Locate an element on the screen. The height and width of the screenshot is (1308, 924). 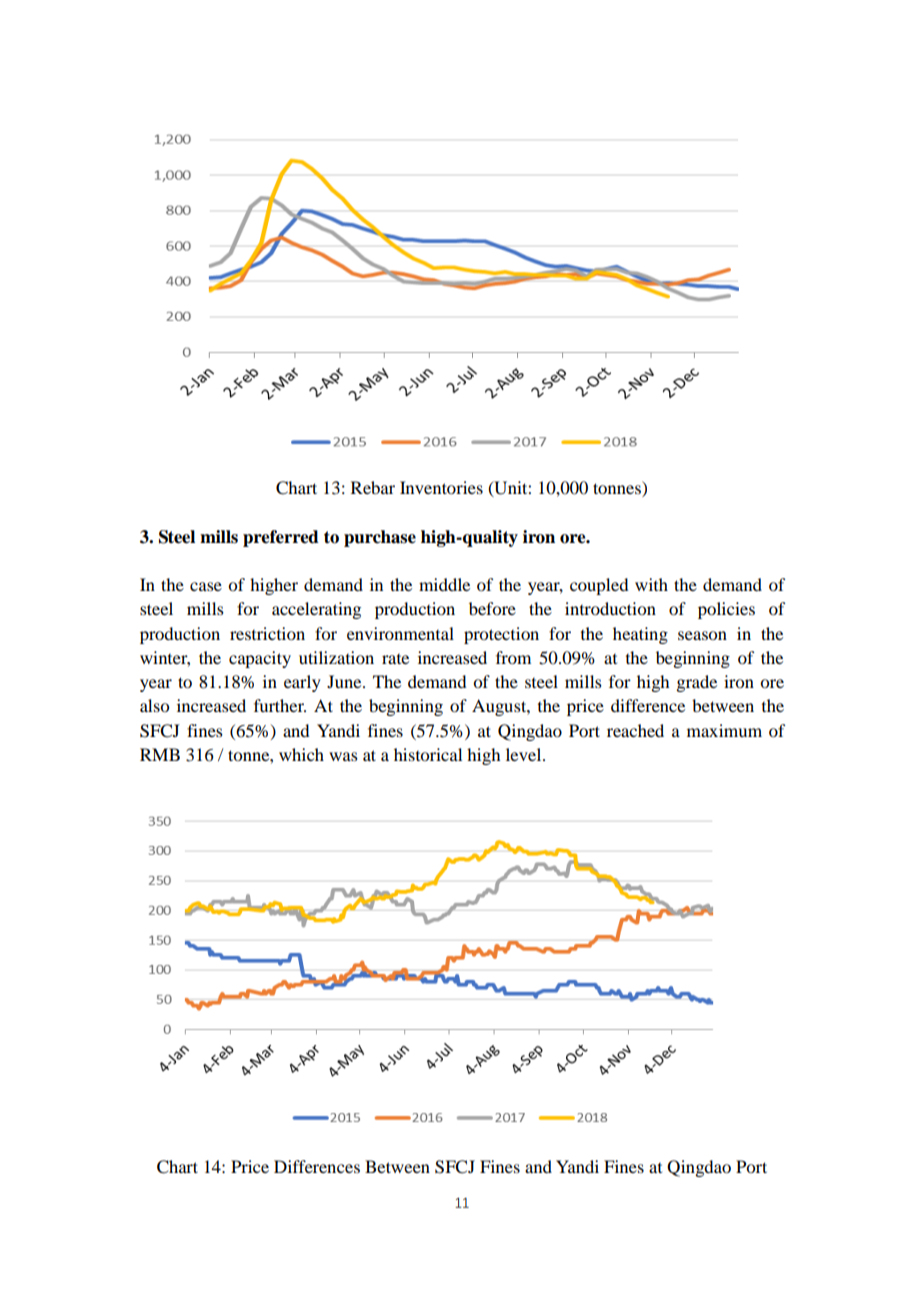
Rebar is located at coordinates (373, 487).
